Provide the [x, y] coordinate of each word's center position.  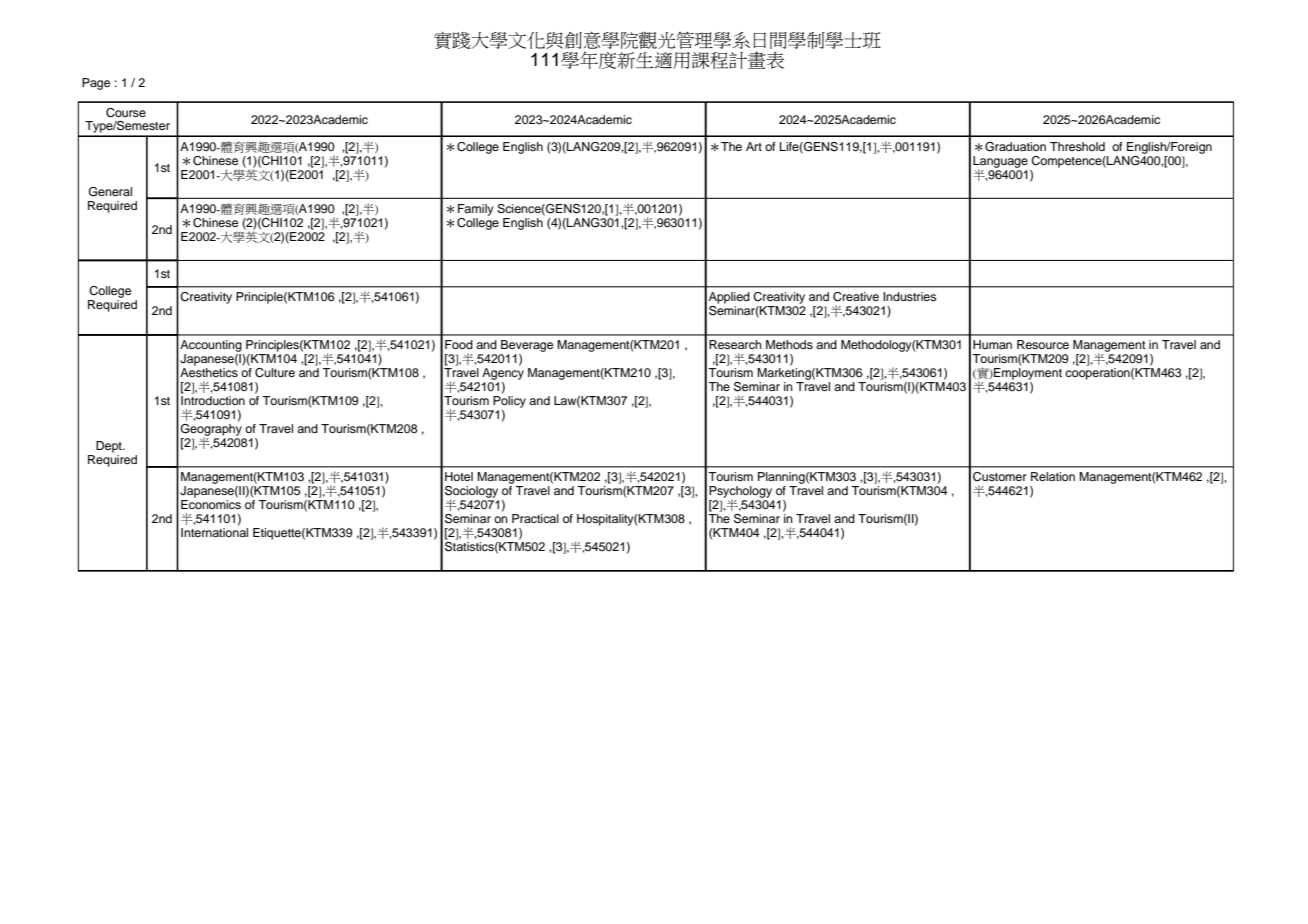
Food [459, 344]
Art [754, 146]
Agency [503, 374]
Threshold [1077, 146]
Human [992, 344]
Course [126, 113]
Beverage [527, 346]
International [214, 532]
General [110, 192]
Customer [1000, 477]
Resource [1043, 344]
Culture [275, 373]
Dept [110, 447]
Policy [509, 402]
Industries [909, 296]
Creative [856, 297]
